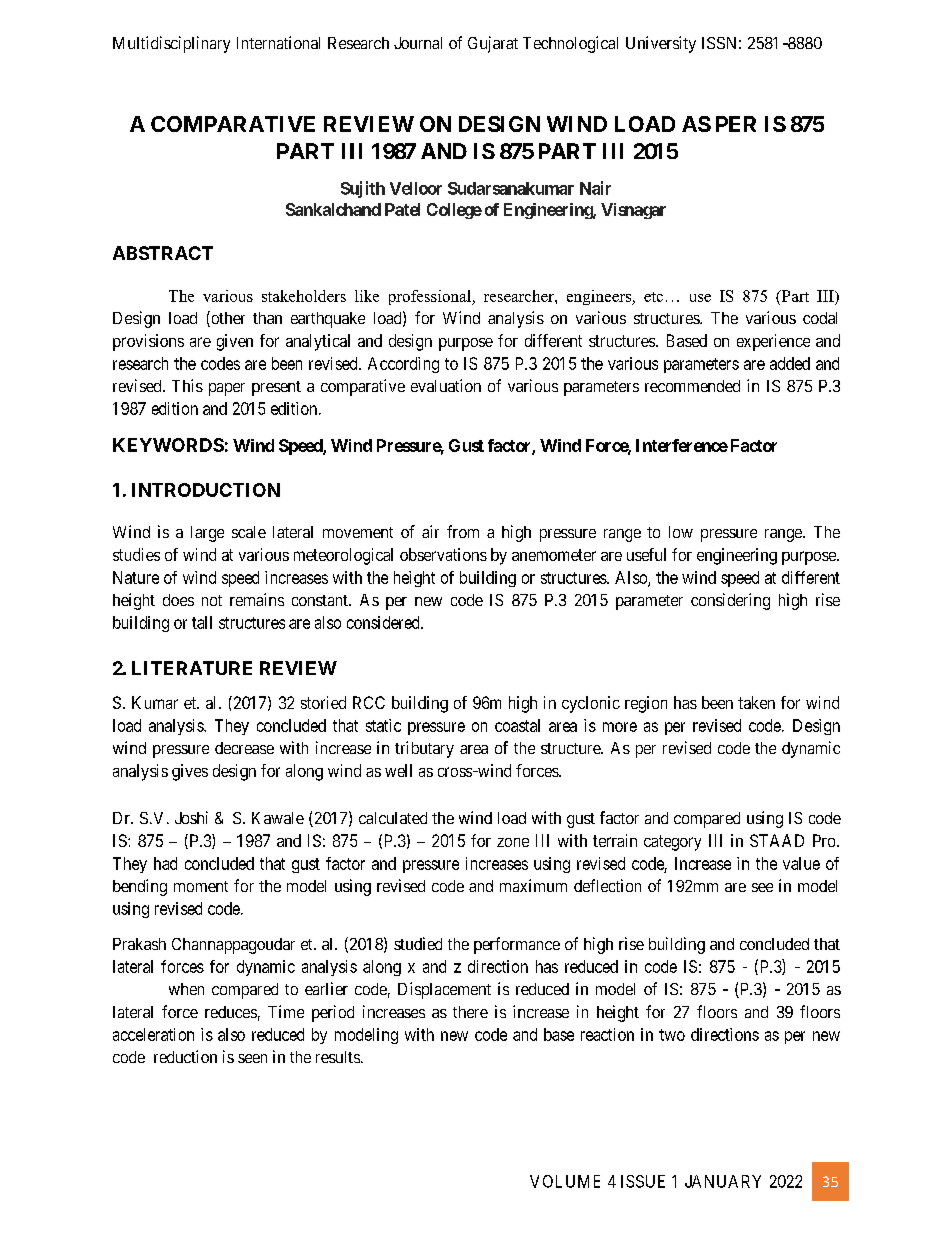 This screenshot has height=1233, width=952. I want to click on JANUARY, so click(723, 1181).
